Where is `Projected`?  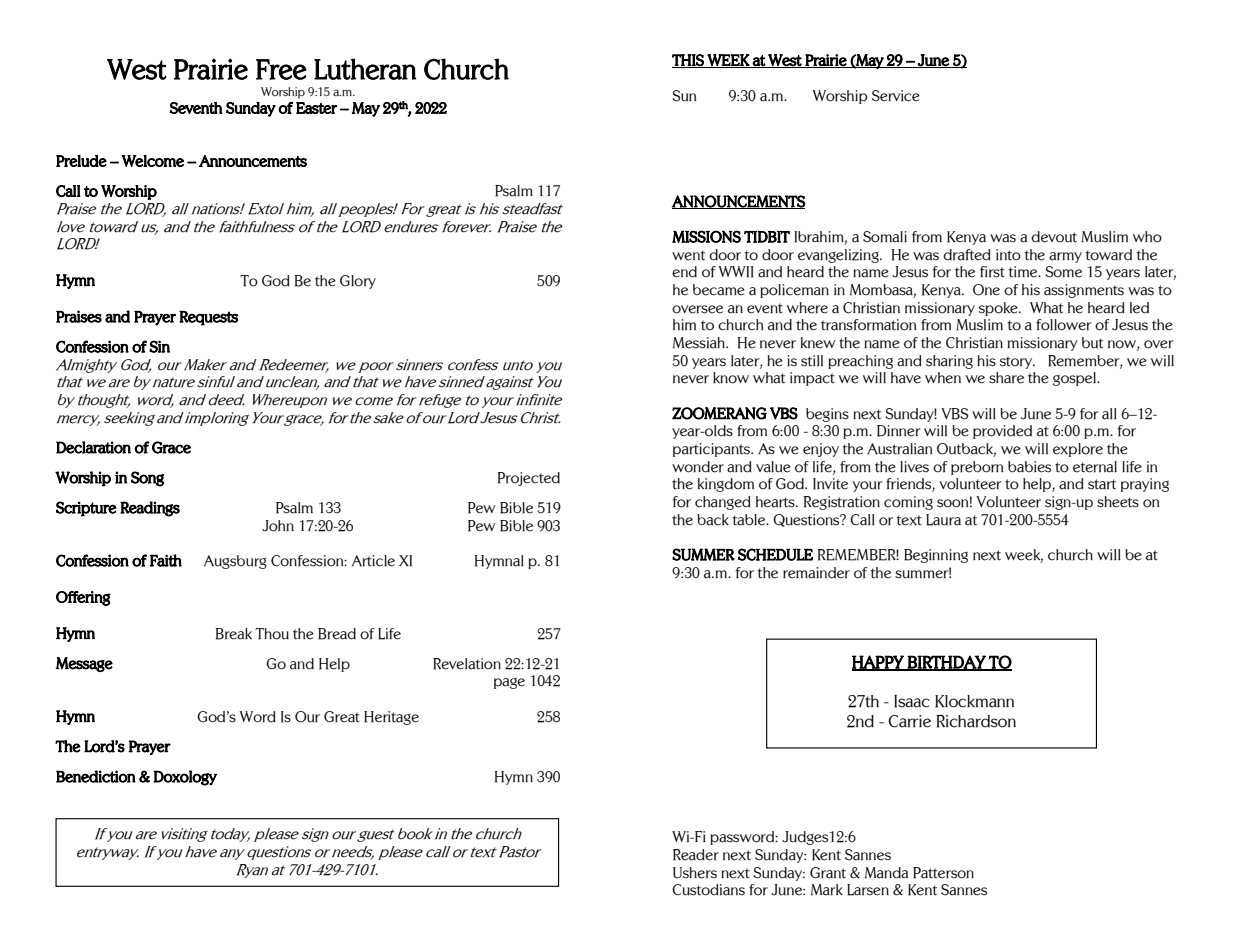 Projected is located at coordinates (529, 479).
